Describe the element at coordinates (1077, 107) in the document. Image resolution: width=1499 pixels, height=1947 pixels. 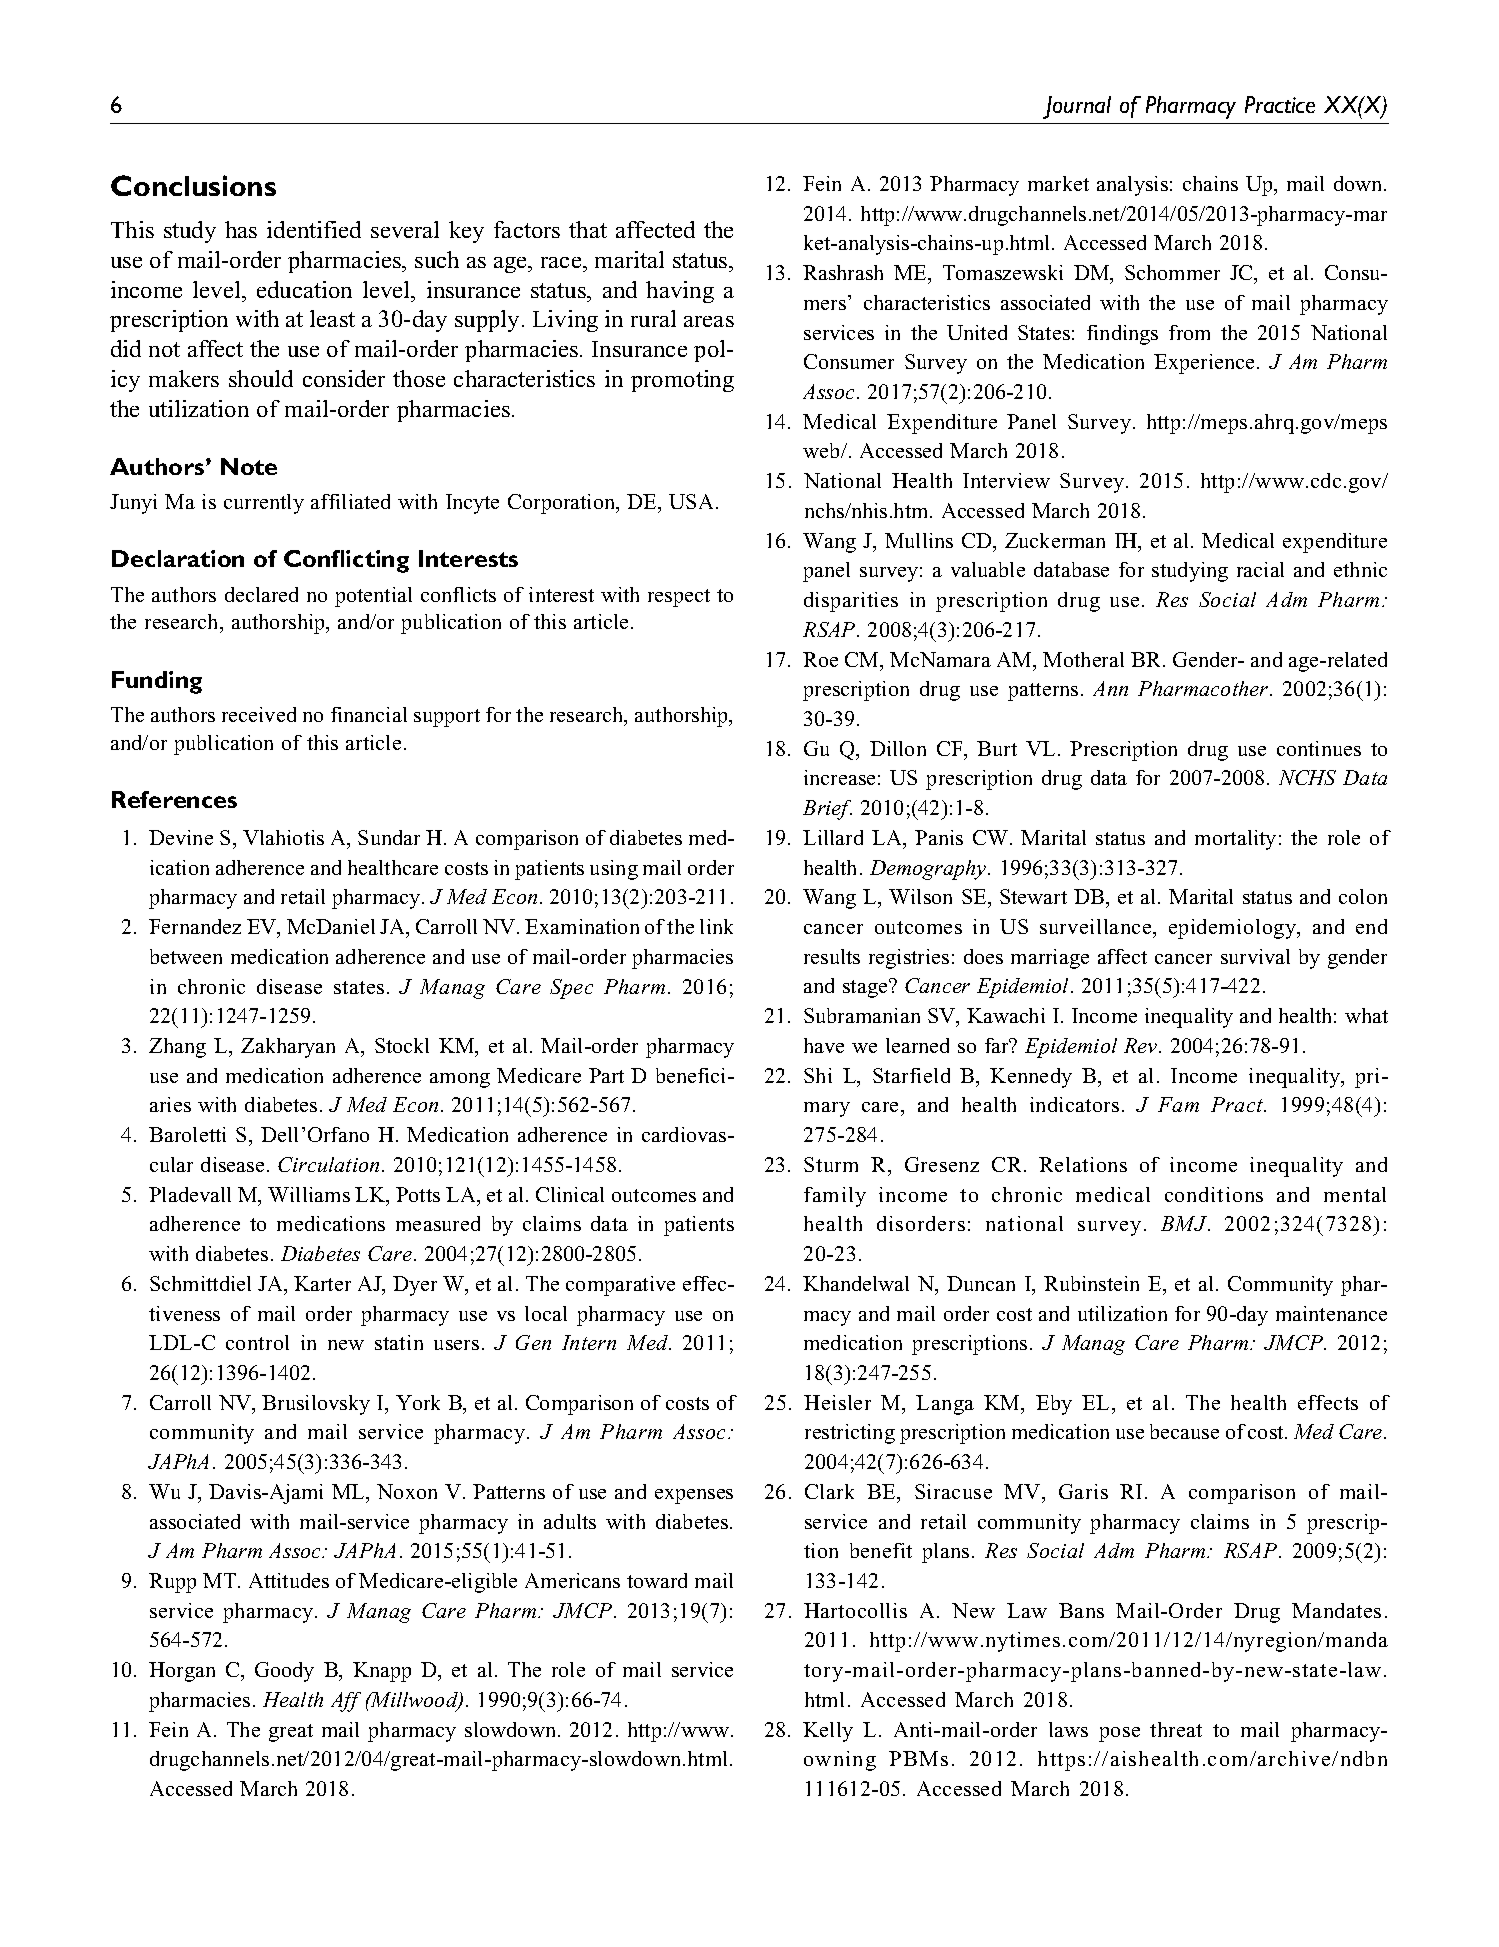
I see `Journal` at that location.
